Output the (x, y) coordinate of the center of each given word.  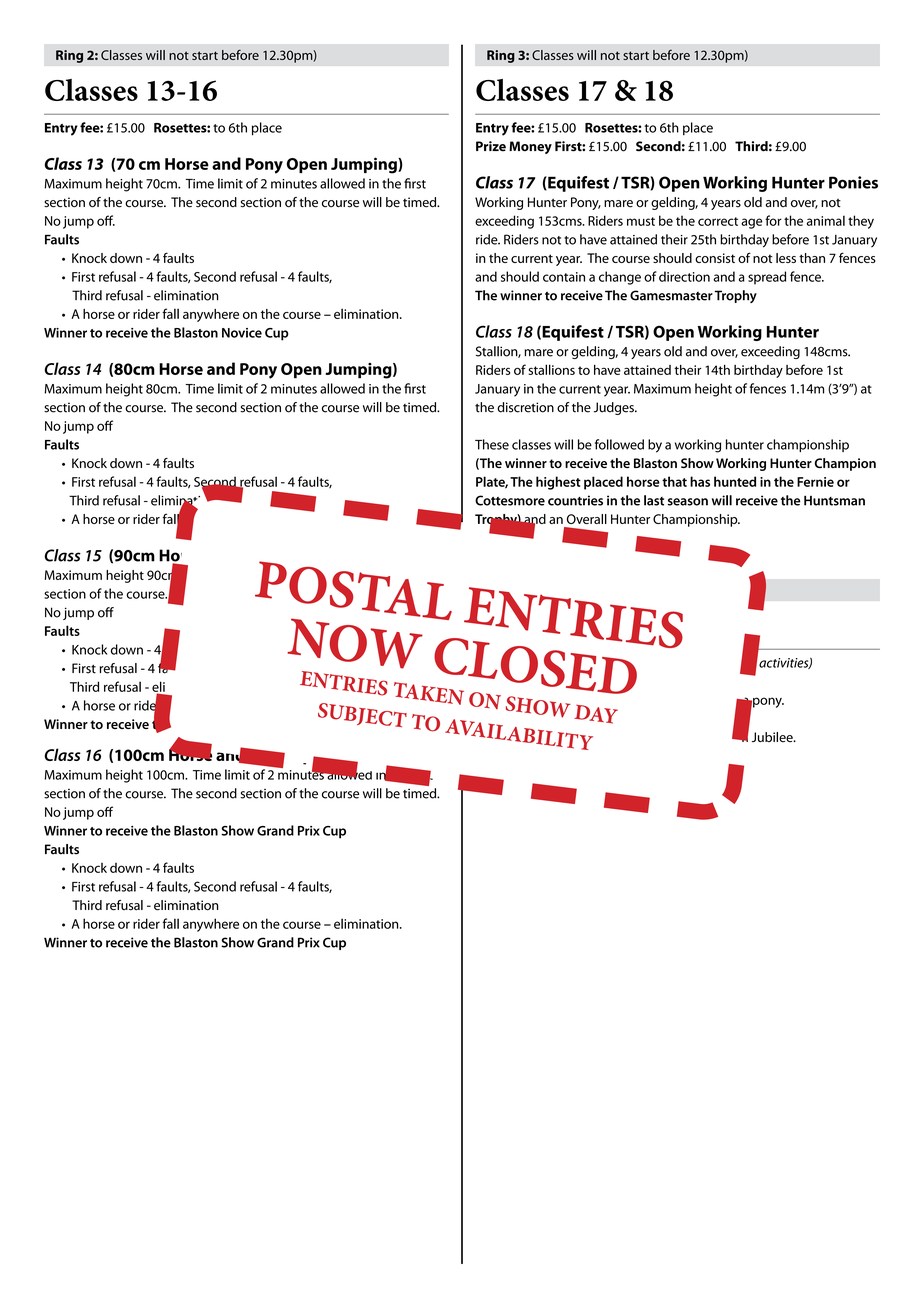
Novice (242, 333)
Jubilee (773, 737)
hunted (735, 481)
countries (575, 500)
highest (558, 483)
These (492, 444)
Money (530, 147)
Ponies (853, 182)
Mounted (502, 718)
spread (767, 278)
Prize (491, 146)
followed (619, 444)
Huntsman (834, 501)
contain (564, 277)
